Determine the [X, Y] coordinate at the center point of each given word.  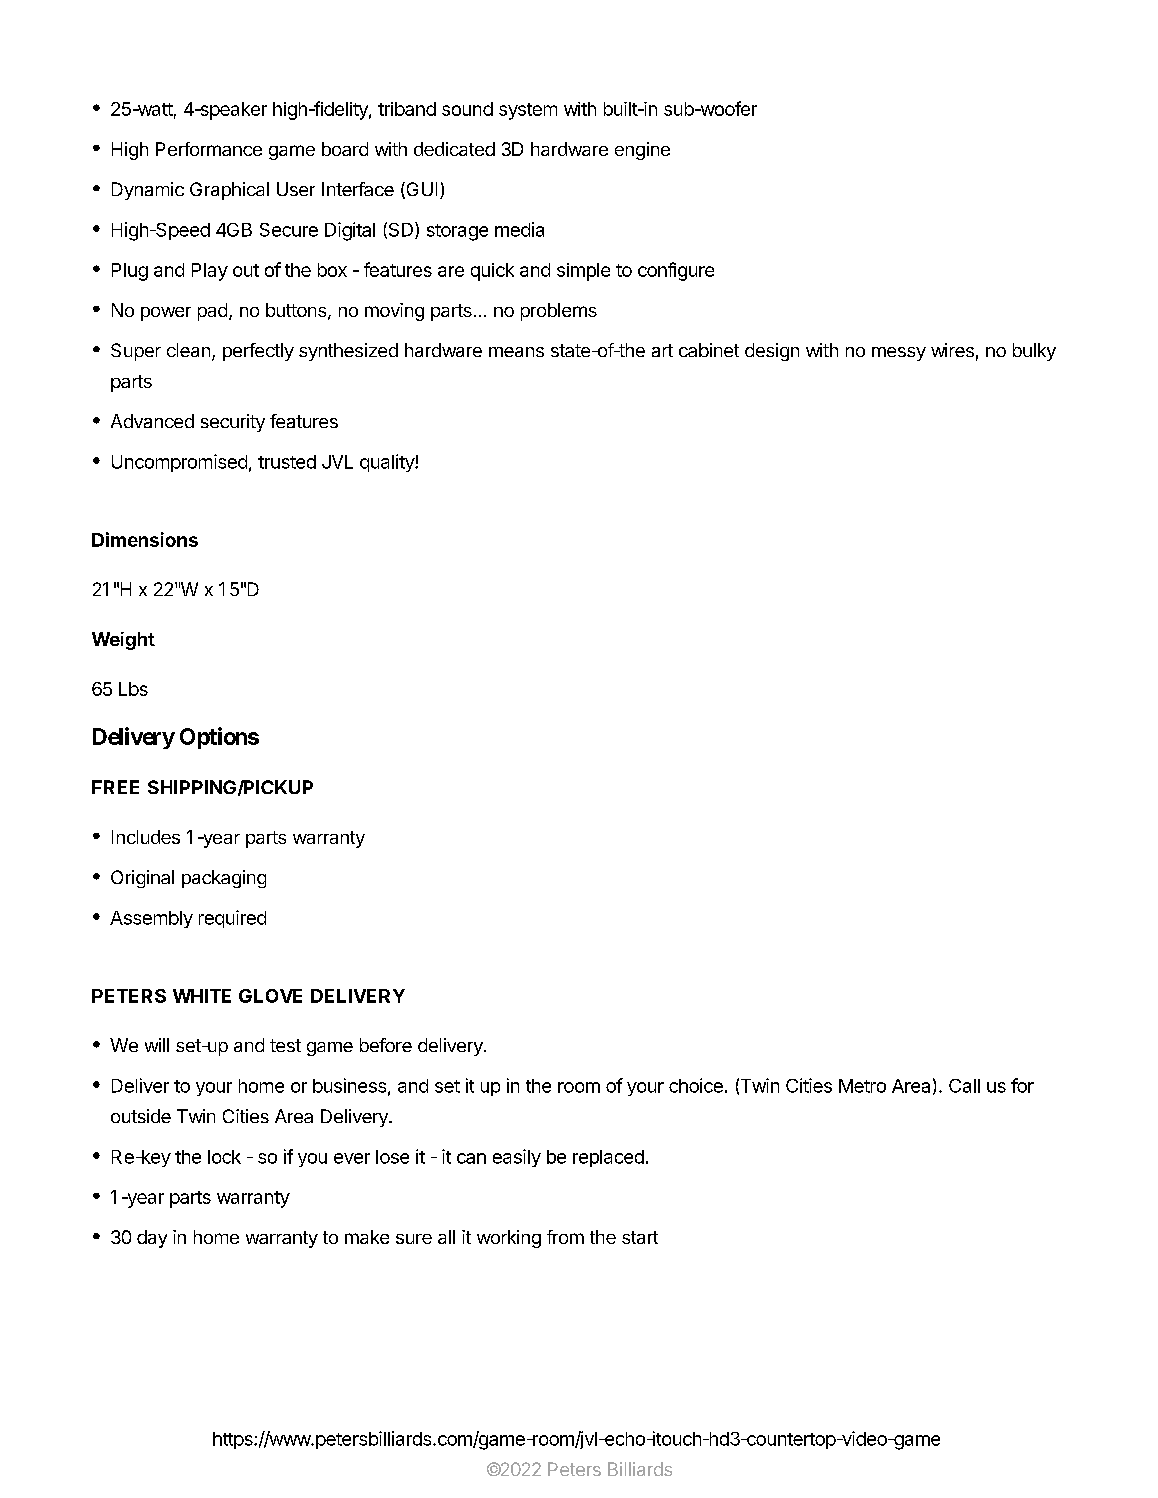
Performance [209, 149]
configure [676, 271]
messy [899, 354]
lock [224, 1157]
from [565, 1237]
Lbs [133, 689]
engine [642, 151]
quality [388, 463]
